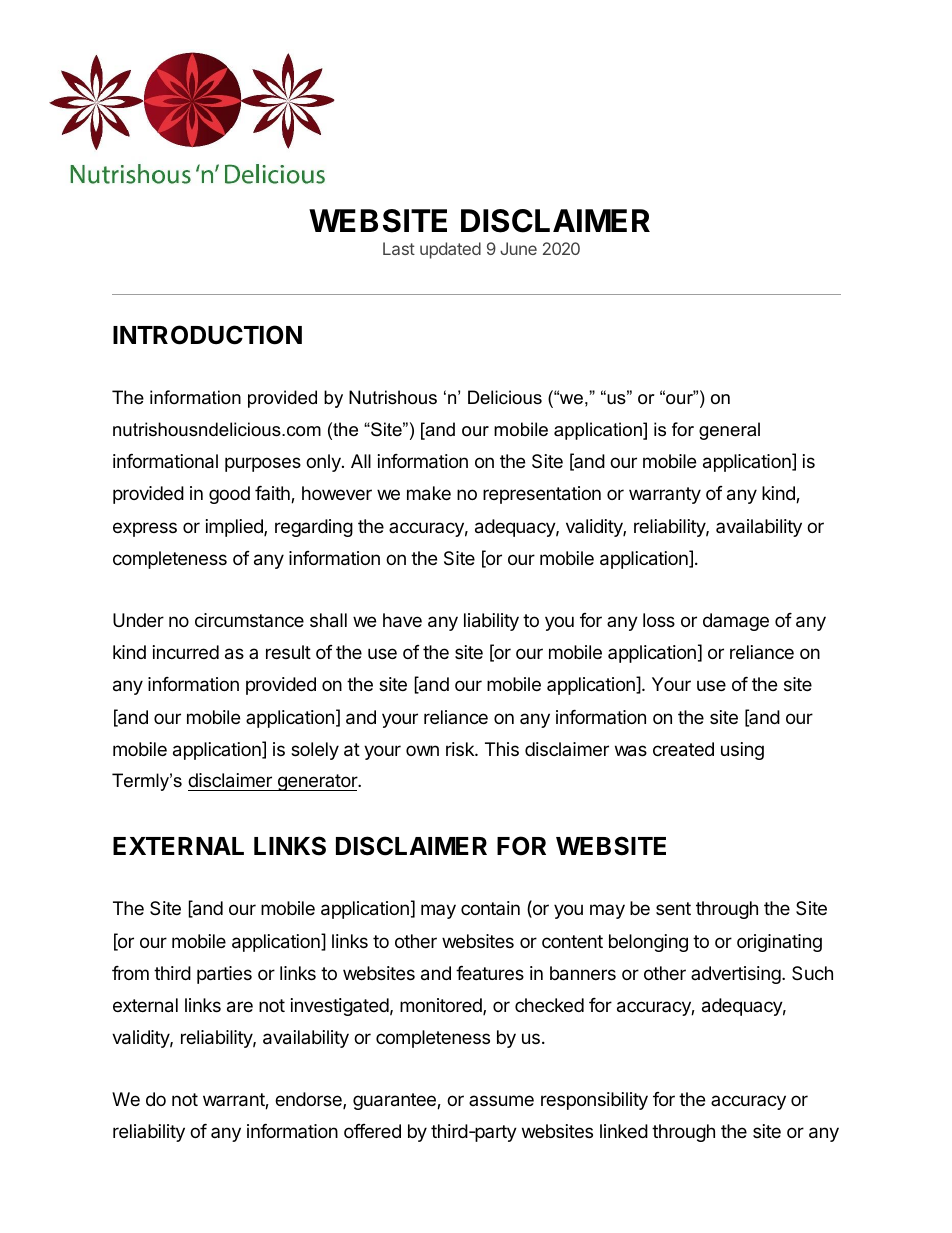 The height and width of the page is (1233, 952). Describe the element at coordinates (450, 250) in the page. I see `updated` at that location.
